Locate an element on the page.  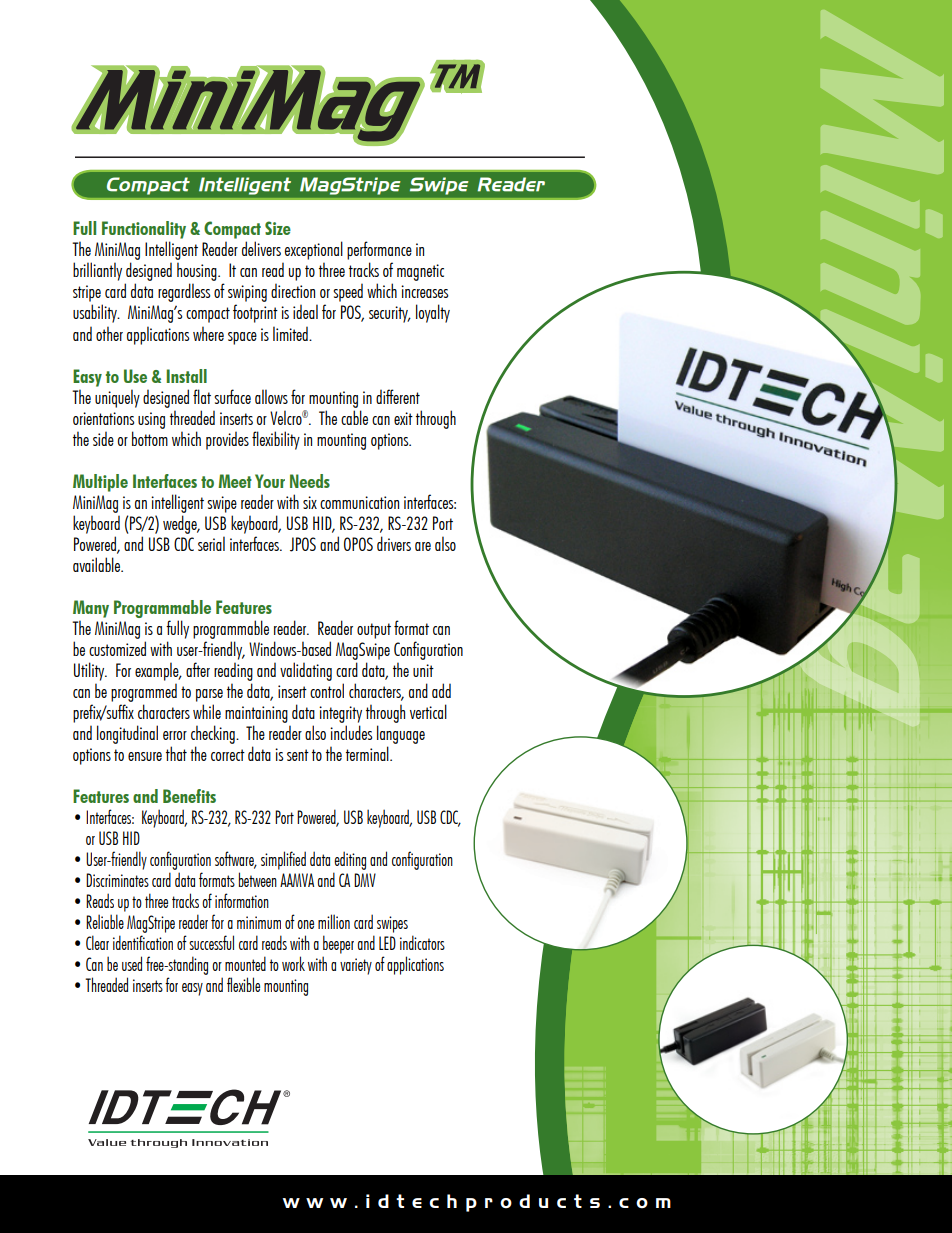
delivers is located at coordinates (261, 248).
